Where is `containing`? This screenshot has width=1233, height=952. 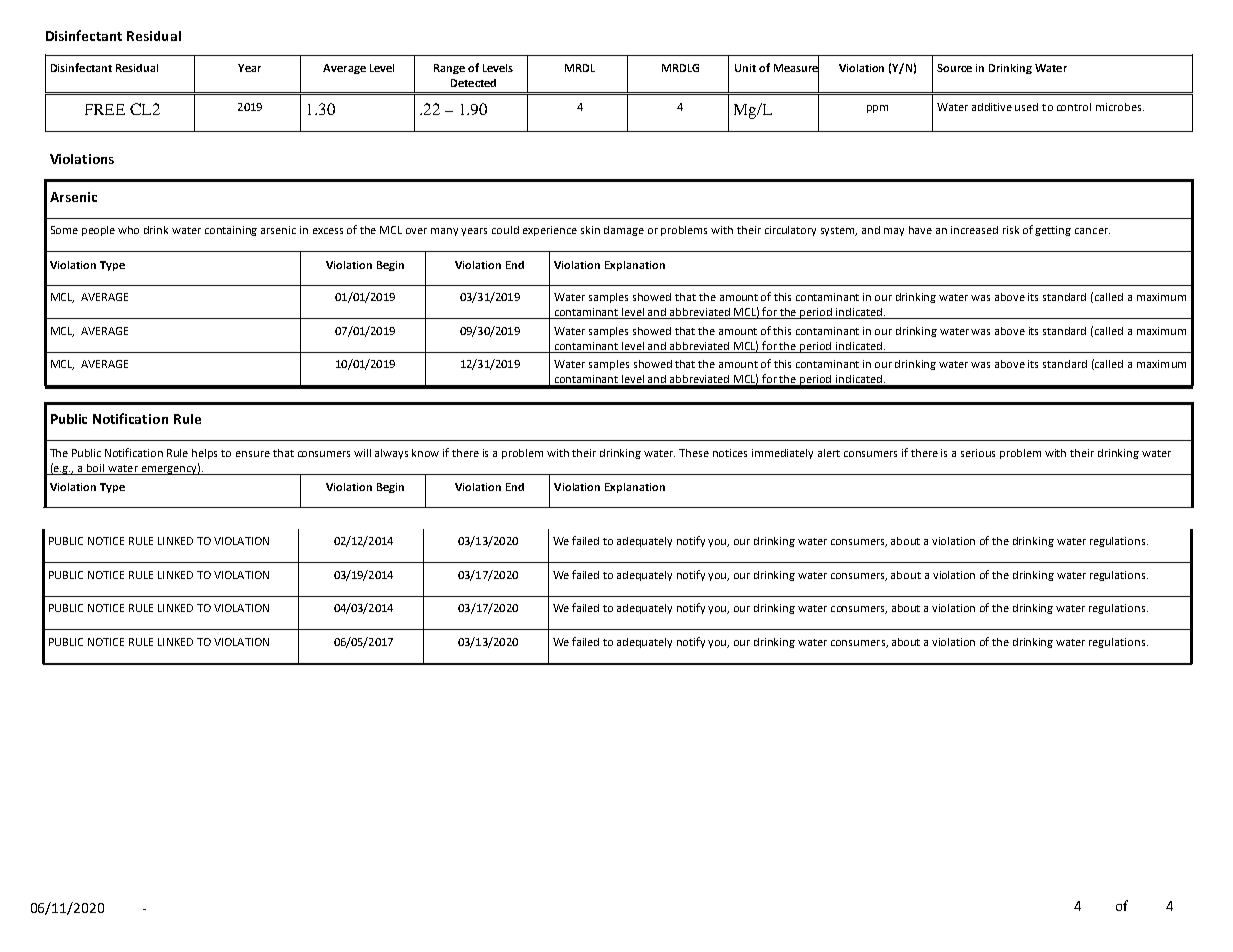
containing is located at coordinates (231, 231).
